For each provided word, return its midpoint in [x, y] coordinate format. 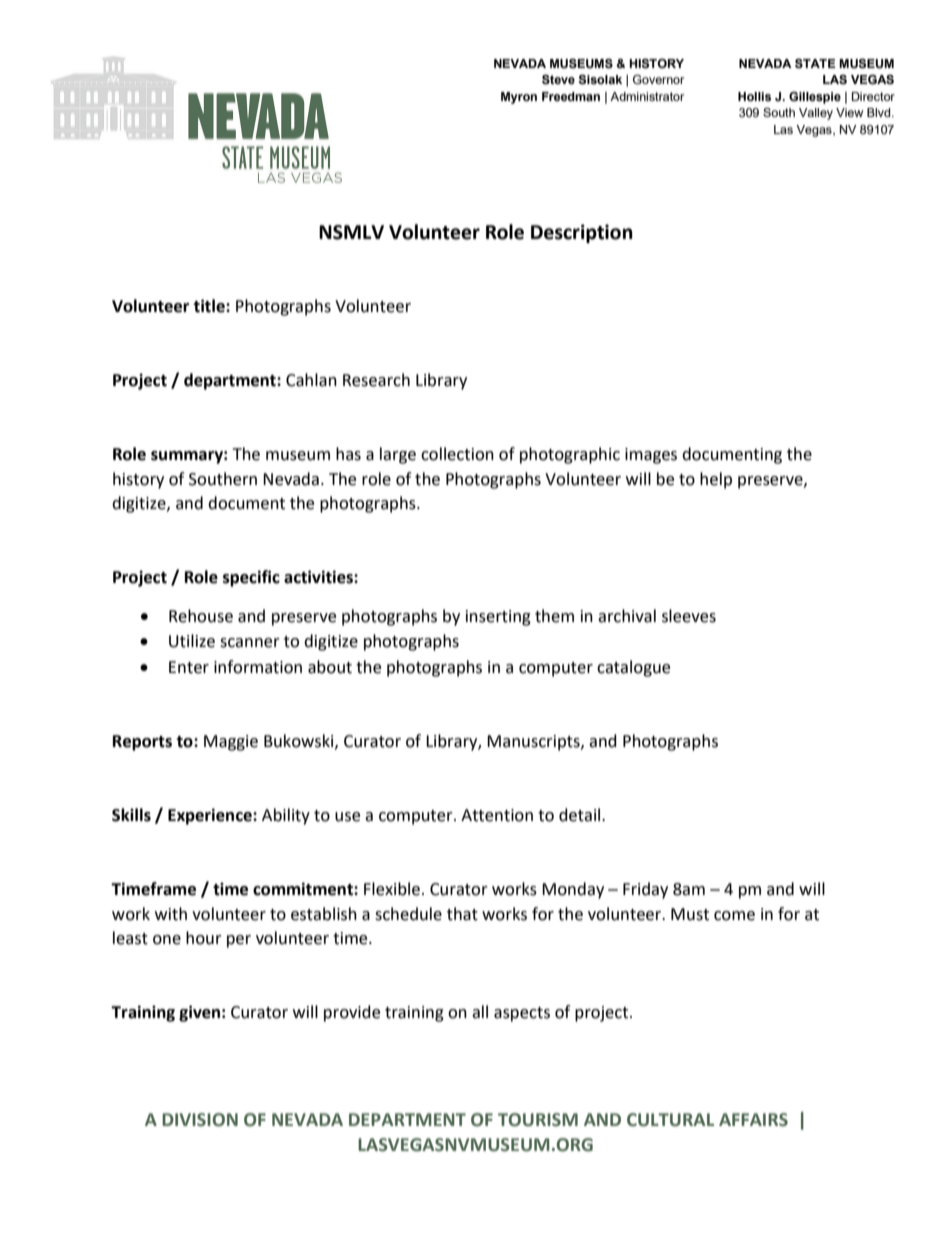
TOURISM [538, 1120]
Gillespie [815, 98]
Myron [519, 98]
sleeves [689, 616]
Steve [558, 80]
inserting [498, 618]
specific [251, 578]
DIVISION [200, 1120]
